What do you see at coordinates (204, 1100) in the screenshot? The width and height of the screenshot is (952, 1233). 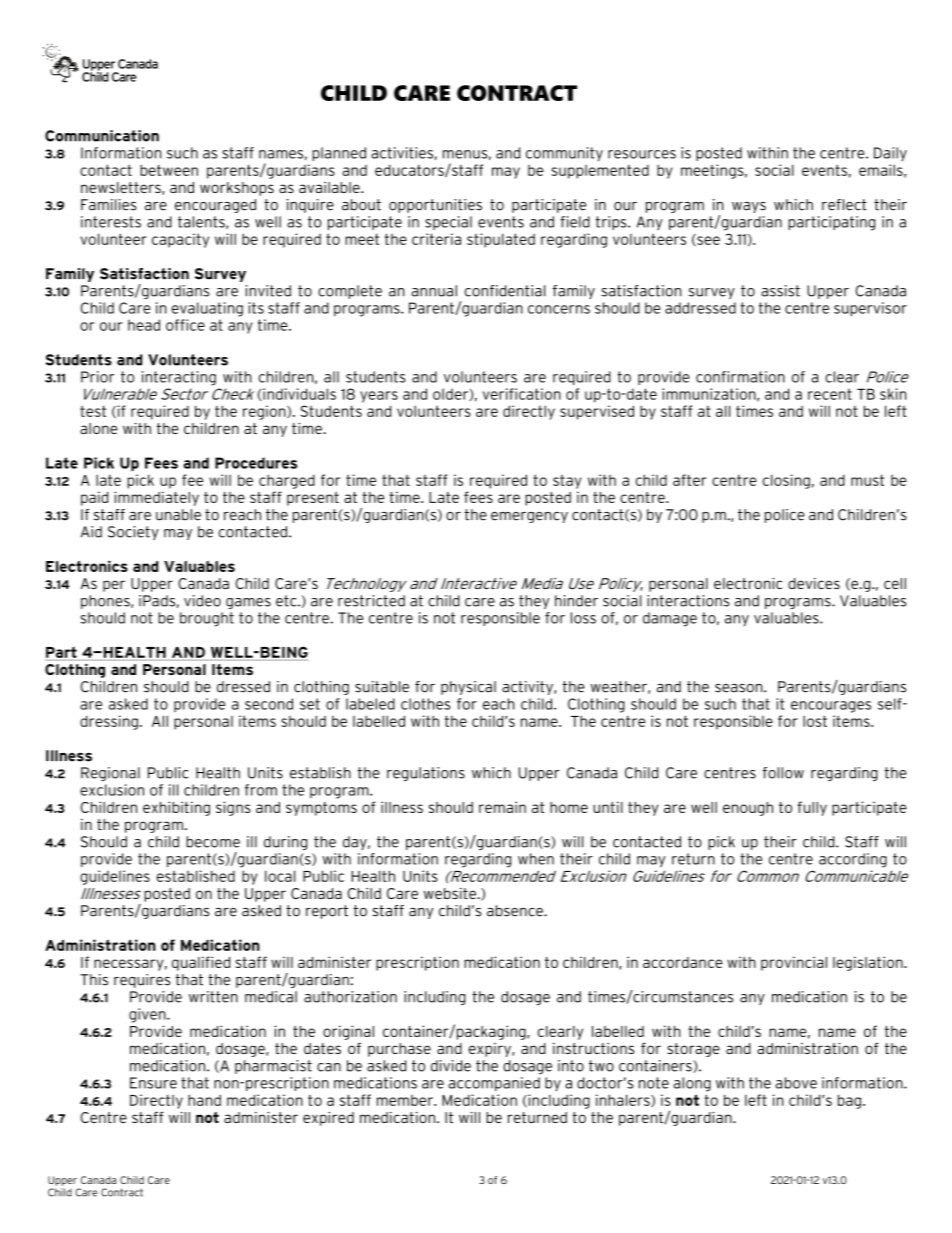 I see `hand` at bounding box center [204, 1100].
